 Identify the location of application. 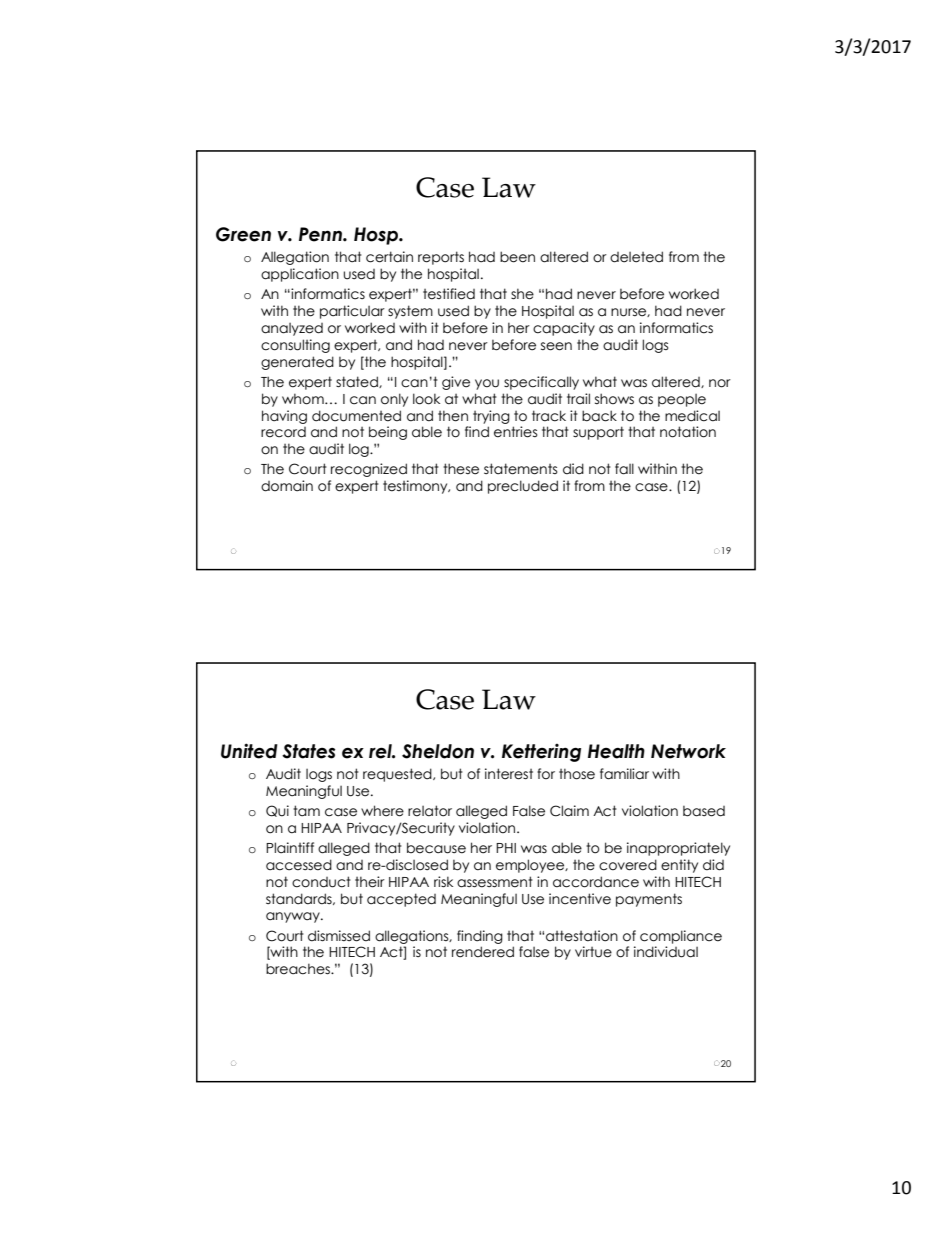
(300, 275).
